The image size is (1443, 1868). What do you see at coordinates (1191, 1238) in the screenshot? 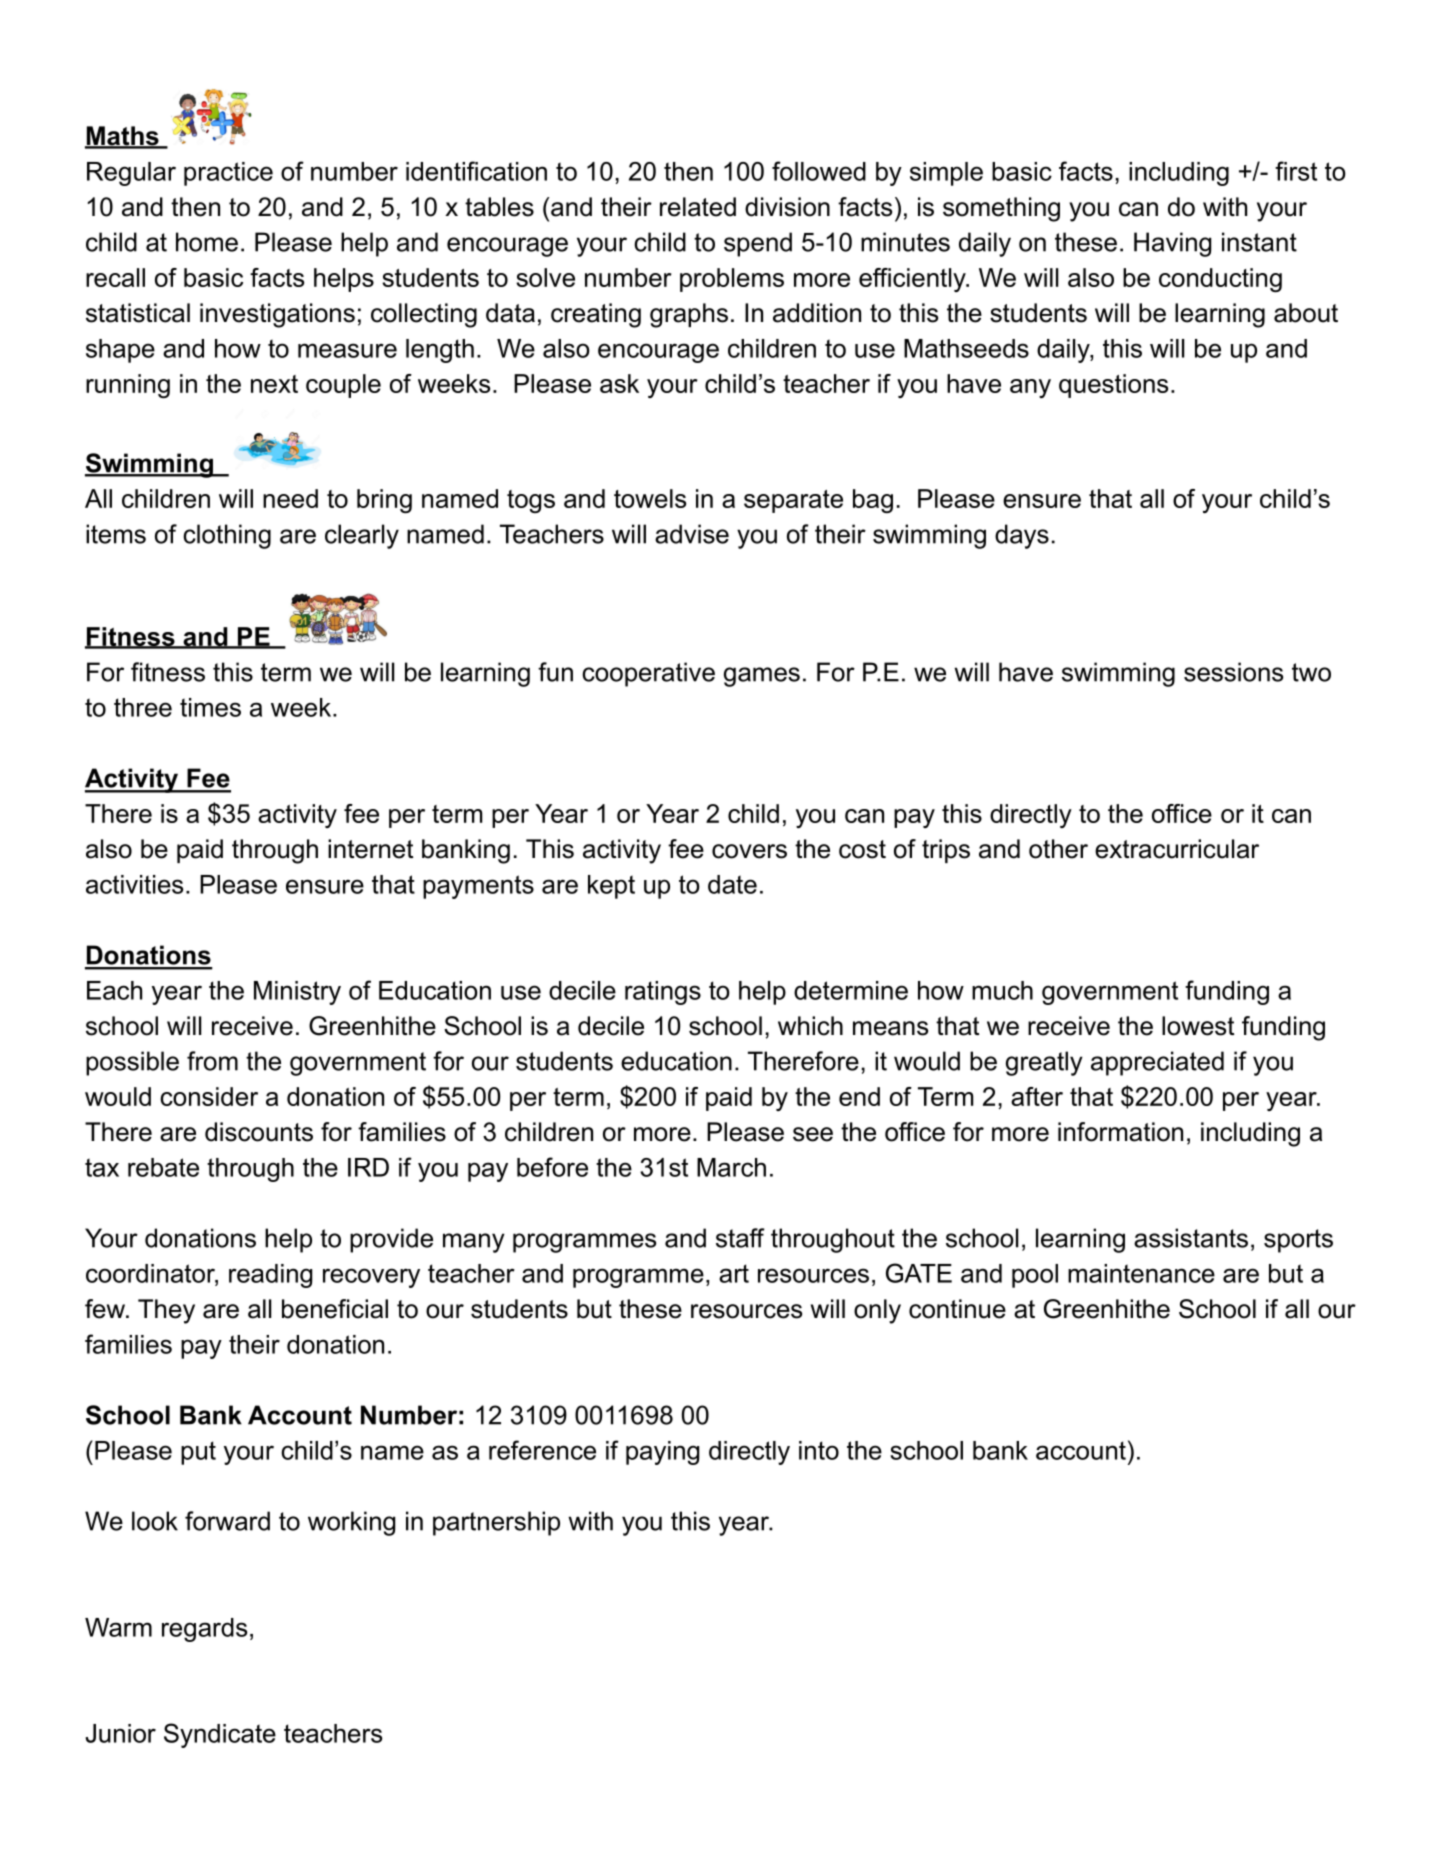
I see `assistants` at bounding box center [1191, 1238].
